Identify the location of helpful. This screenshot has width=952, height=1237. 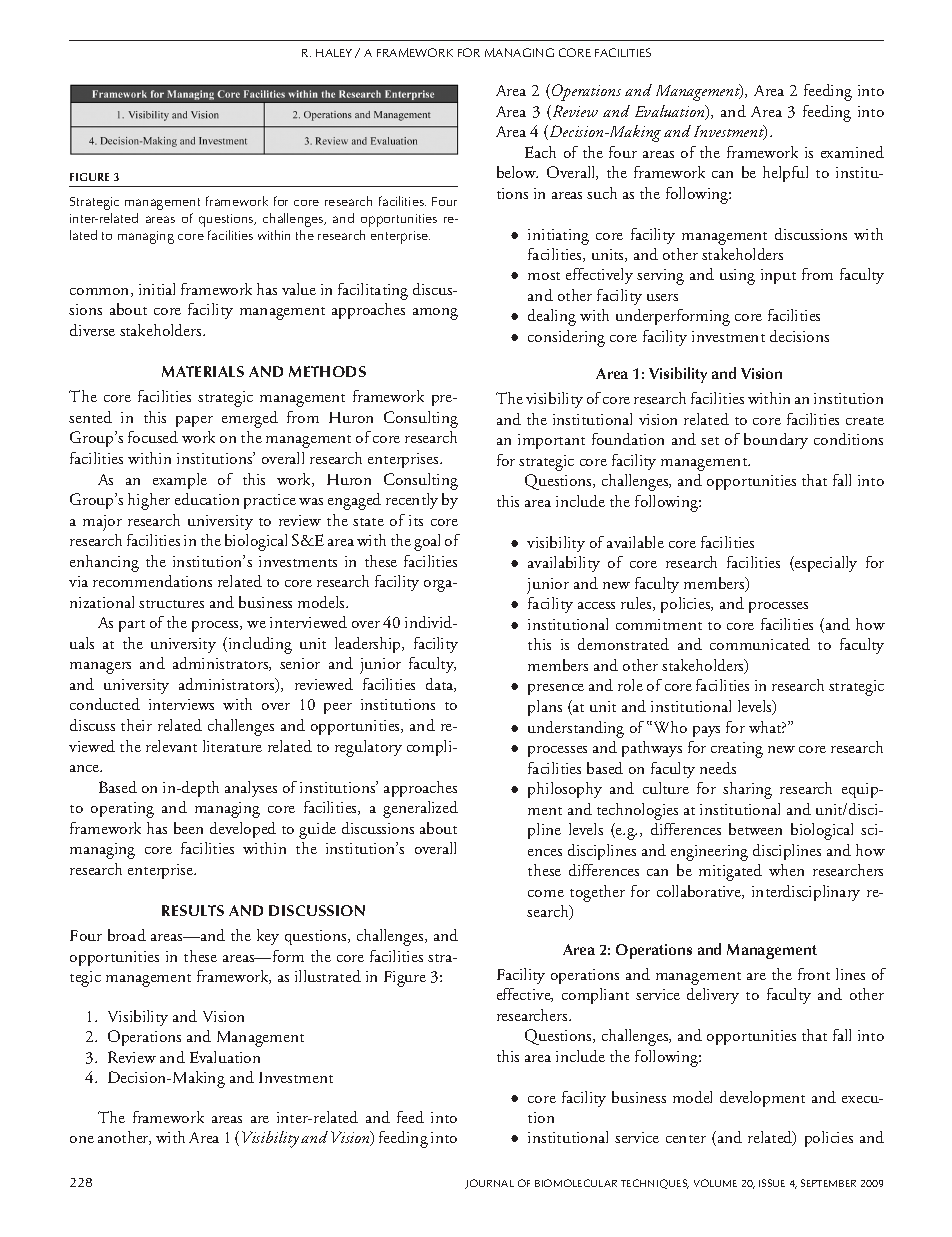
(785, 174).
